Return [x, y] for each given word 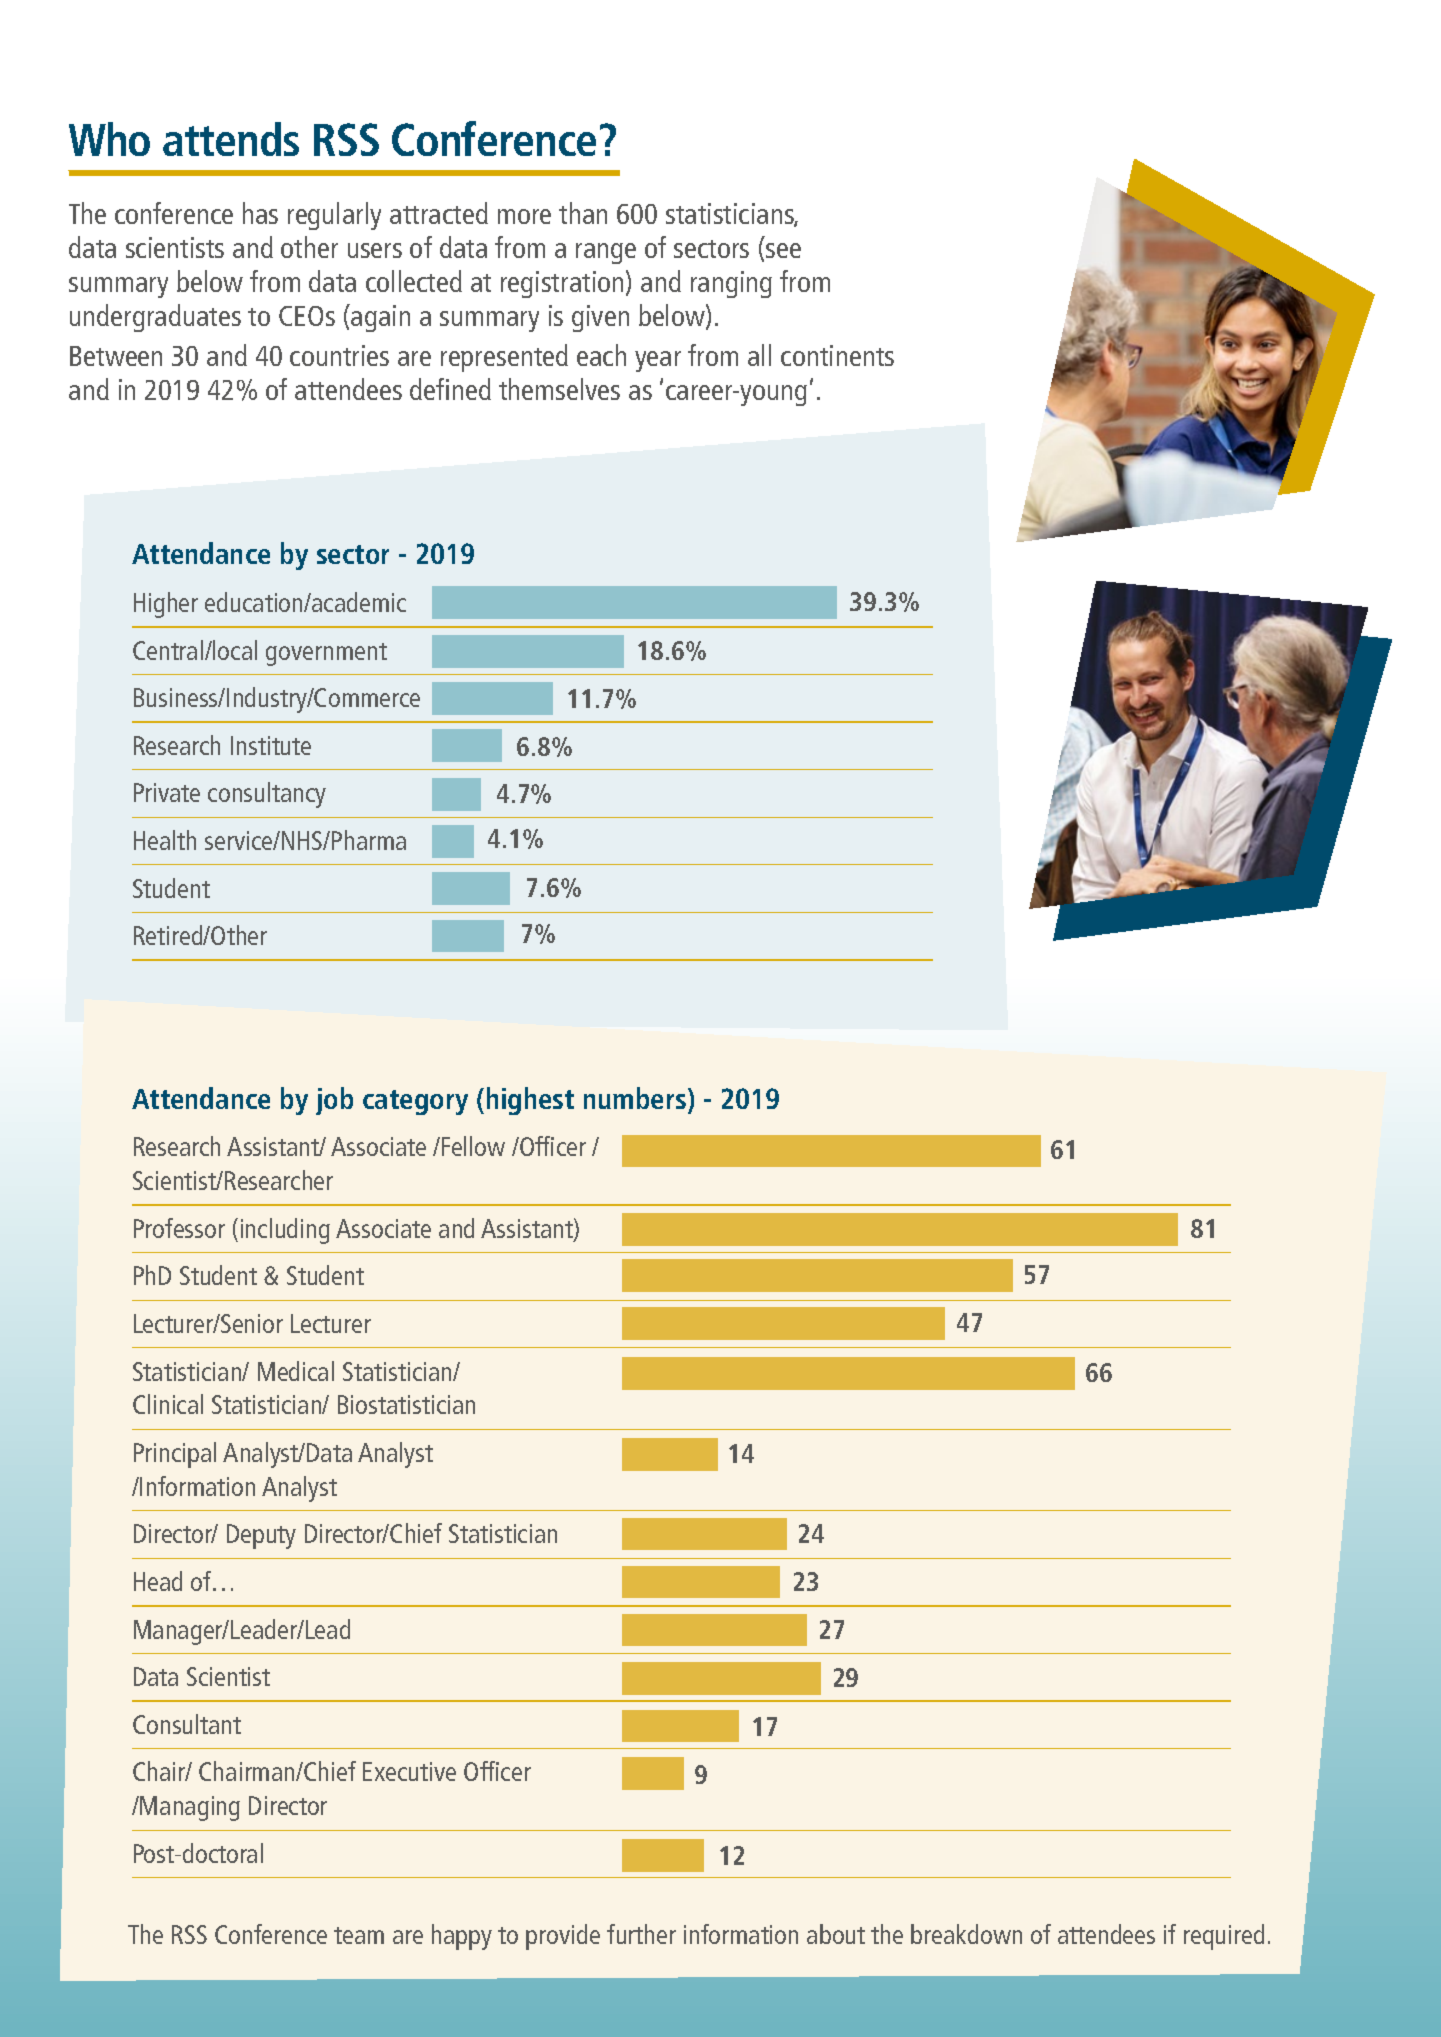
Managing [190, 1808]
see [783, 250]
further [641, 1934]
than [583, 213]
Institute [271, 745]
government [326, 654]
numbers [636, 1098]
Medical [296, 1371]
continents [837, 355]
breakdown [966, 1934]
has [260, 213]
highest [530, 1101]
